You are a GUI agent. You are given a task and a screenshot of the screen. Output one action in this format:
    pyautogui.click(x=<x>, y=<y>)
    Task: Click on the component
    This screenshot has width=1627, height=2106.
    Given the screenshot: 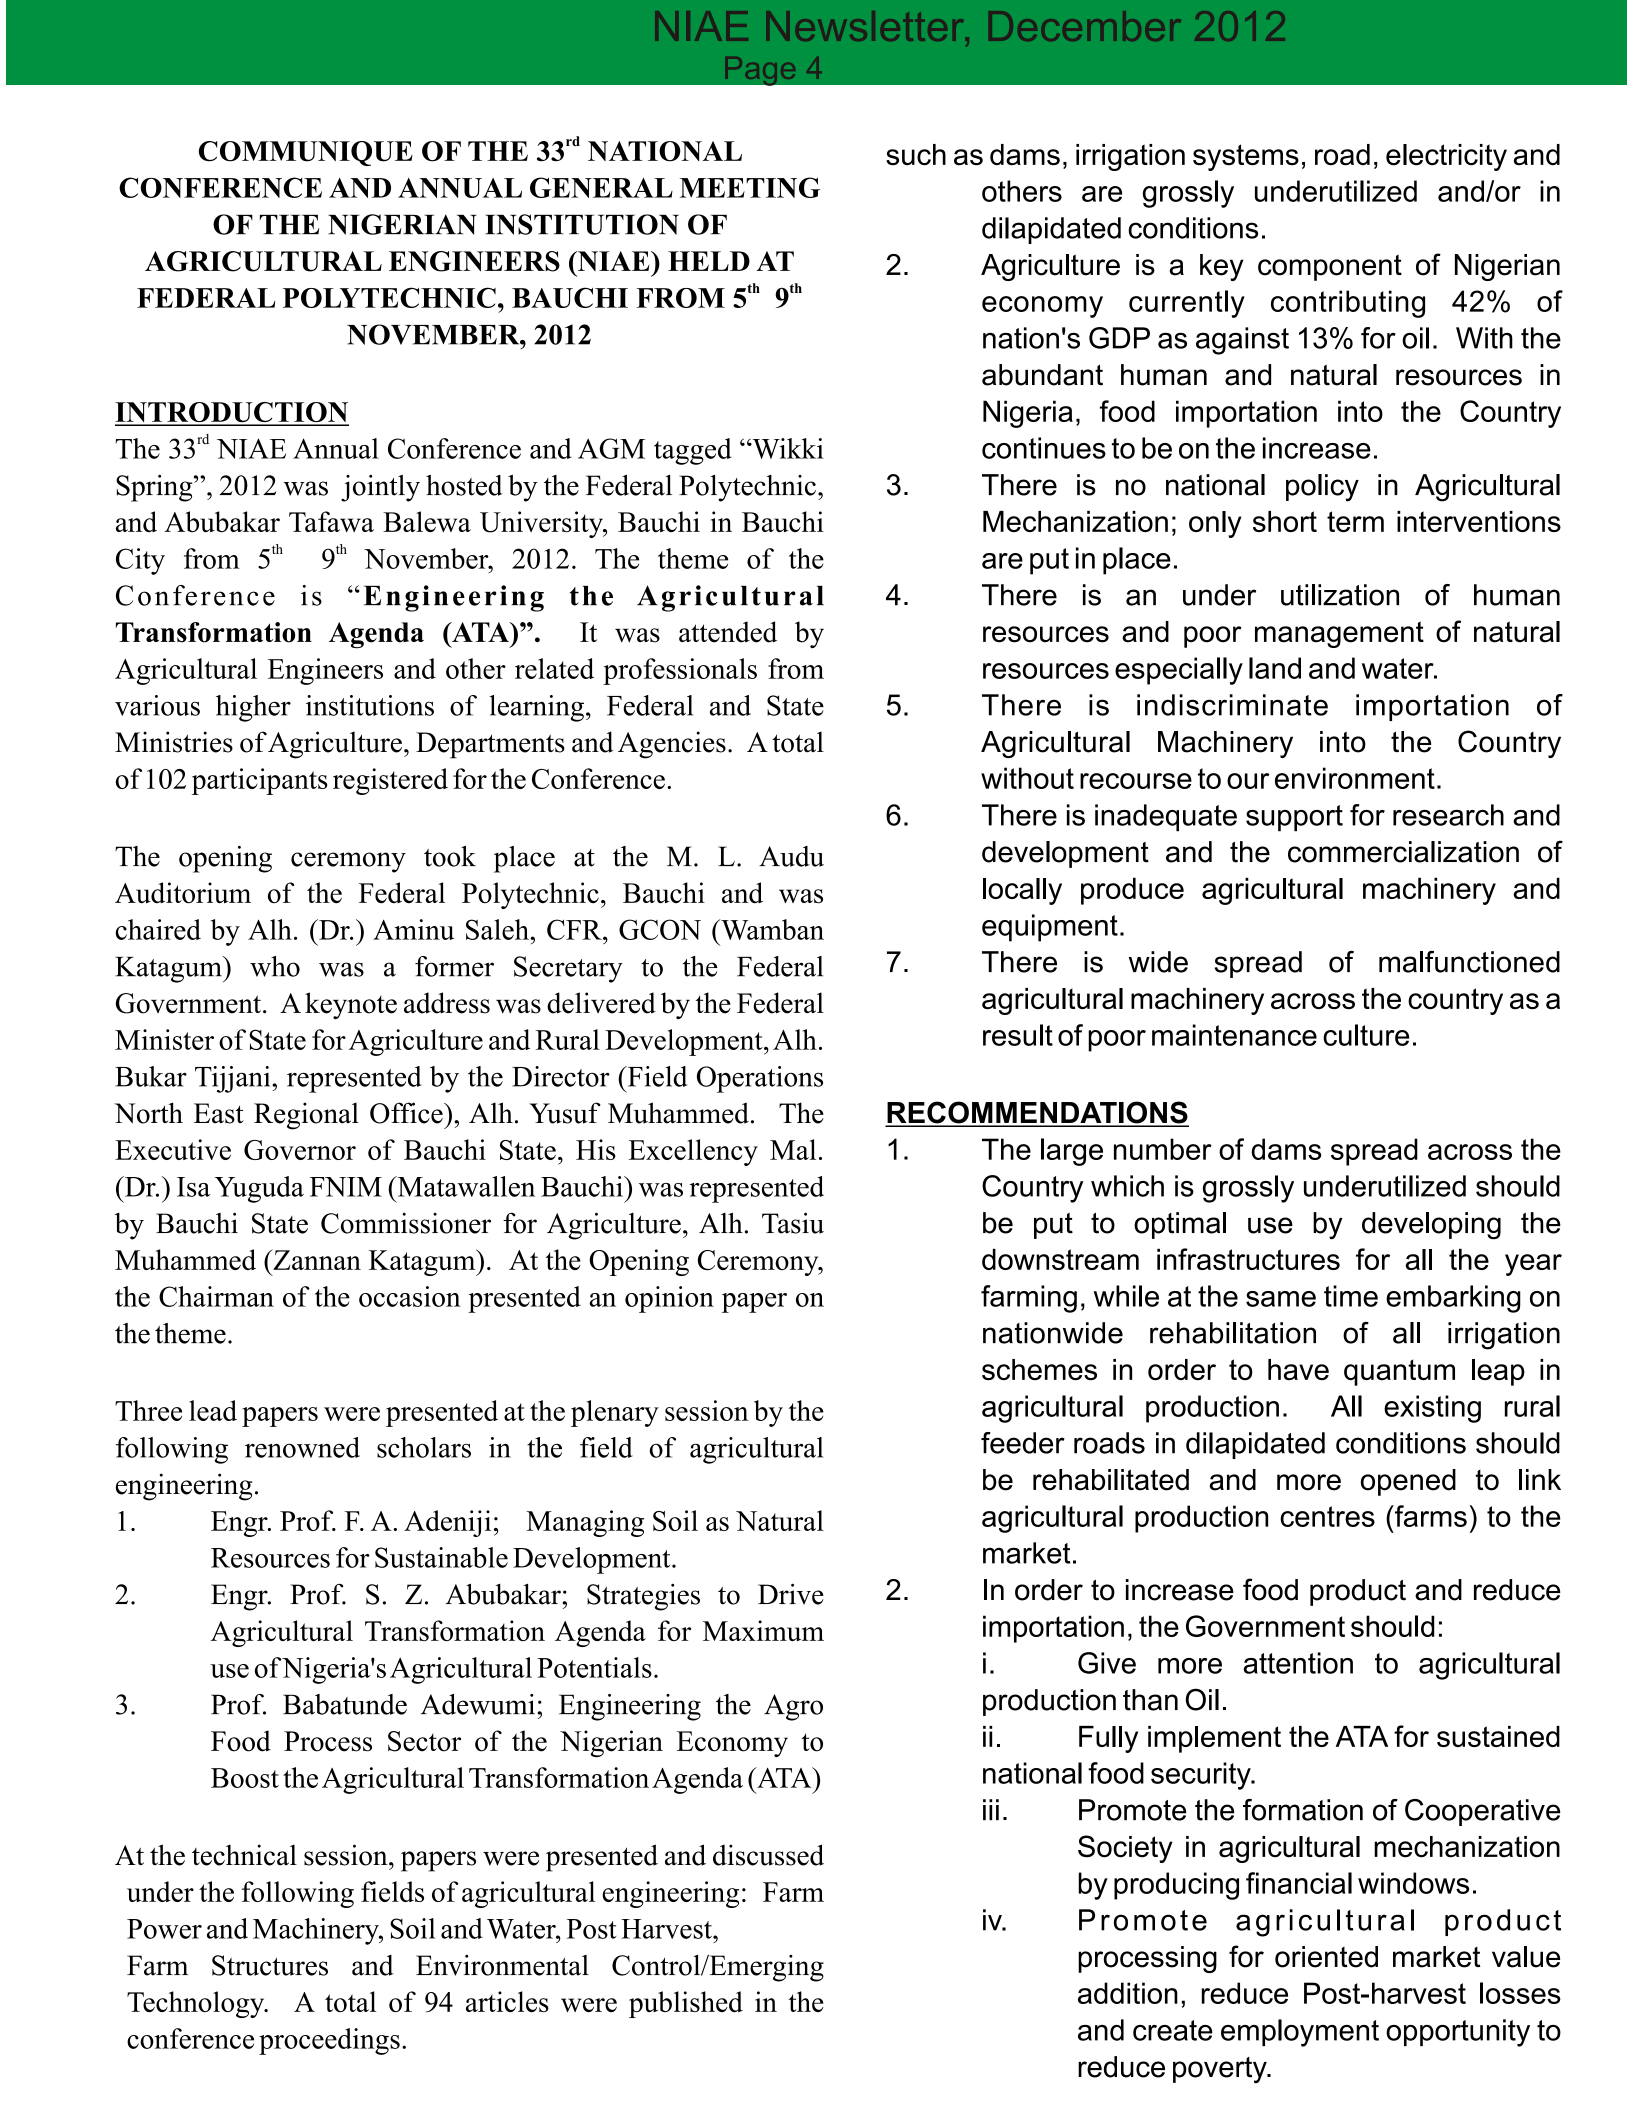 What is the action you would take?
    pyautogui.click(x=1330, y=267)
